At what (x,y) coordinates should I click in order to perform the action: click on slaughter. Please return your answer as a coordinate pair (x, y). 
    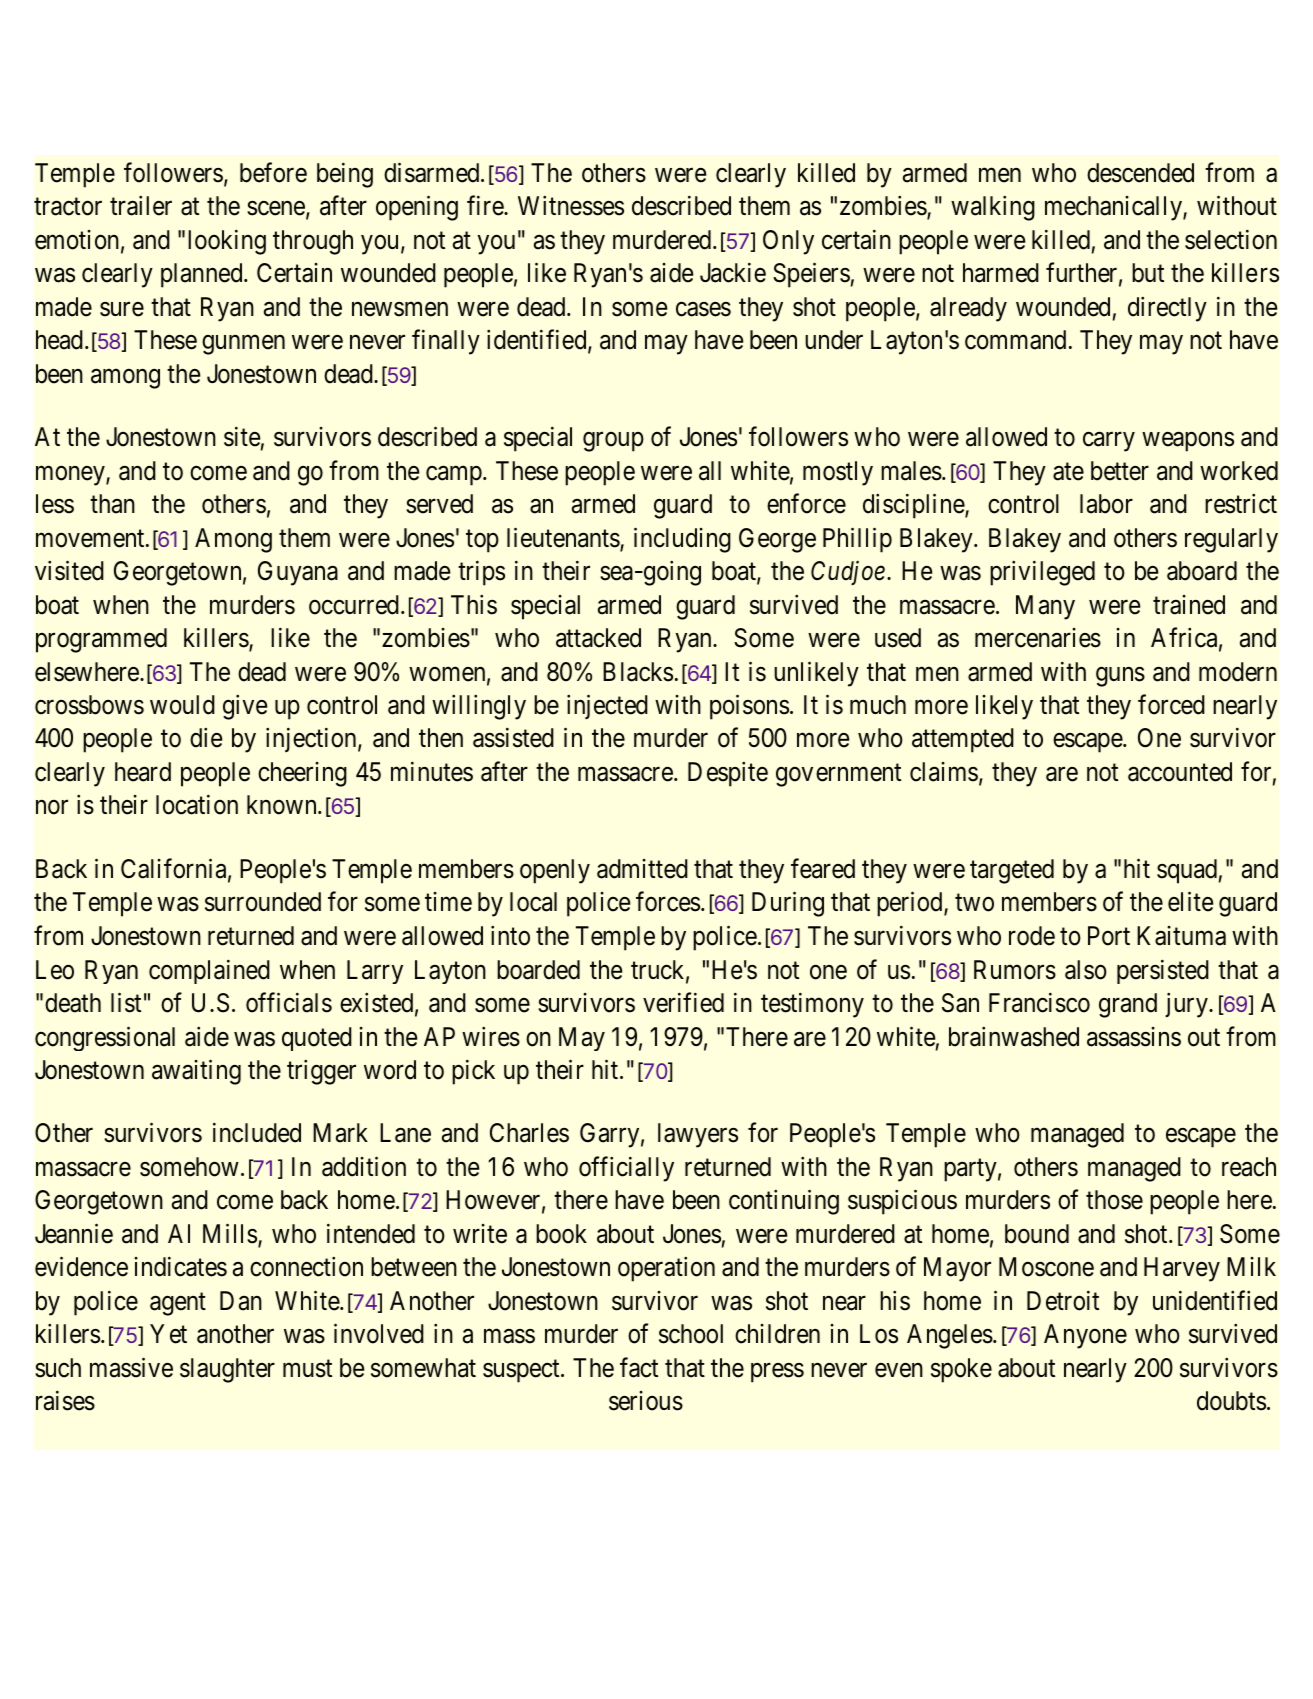
    Looking at the image, I should click on (227, 1370).
